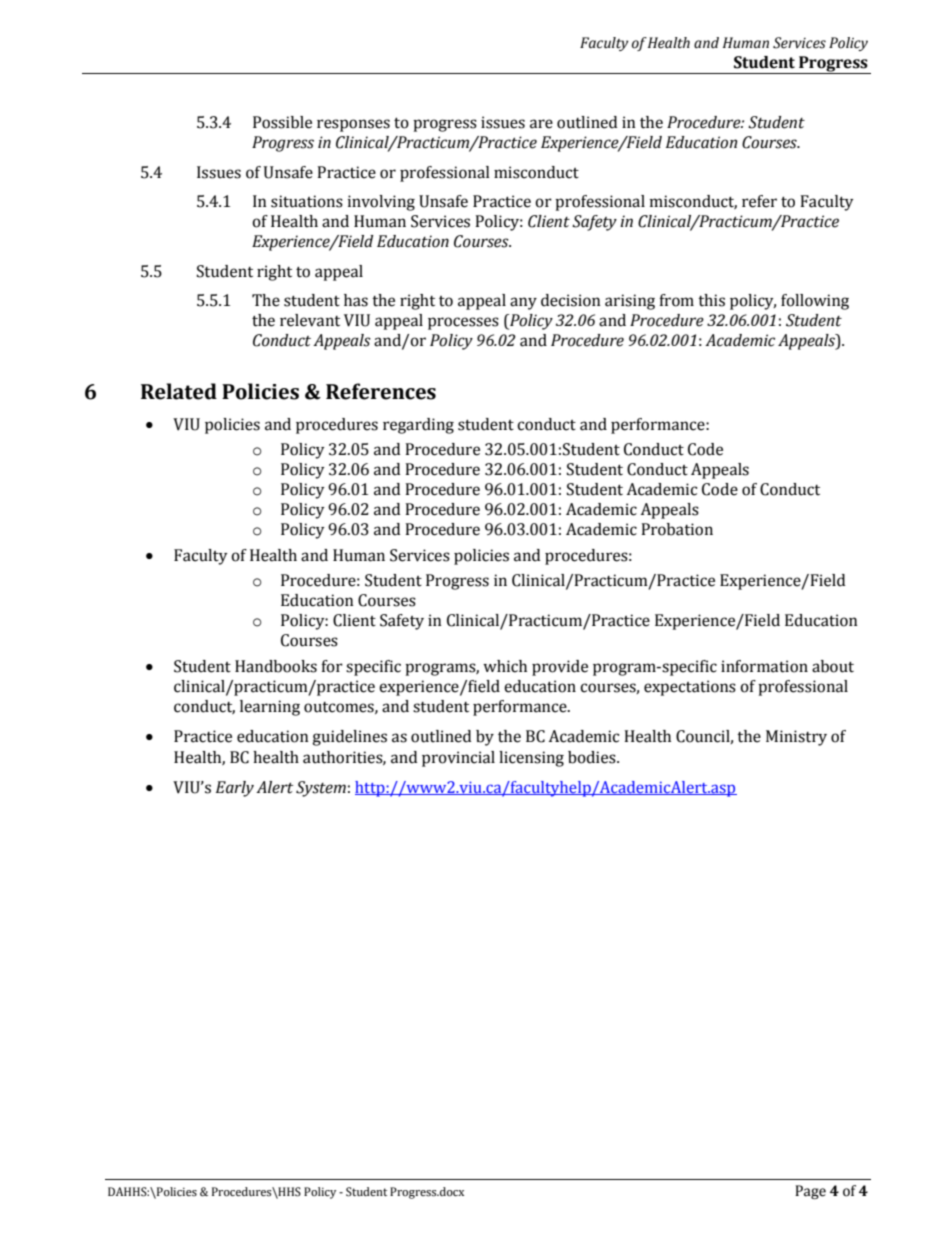 The height and width of the screenshot is (1233, 952). Describe the element at coordinates (764, 666) in the screenshot. I see `information` at that location.
